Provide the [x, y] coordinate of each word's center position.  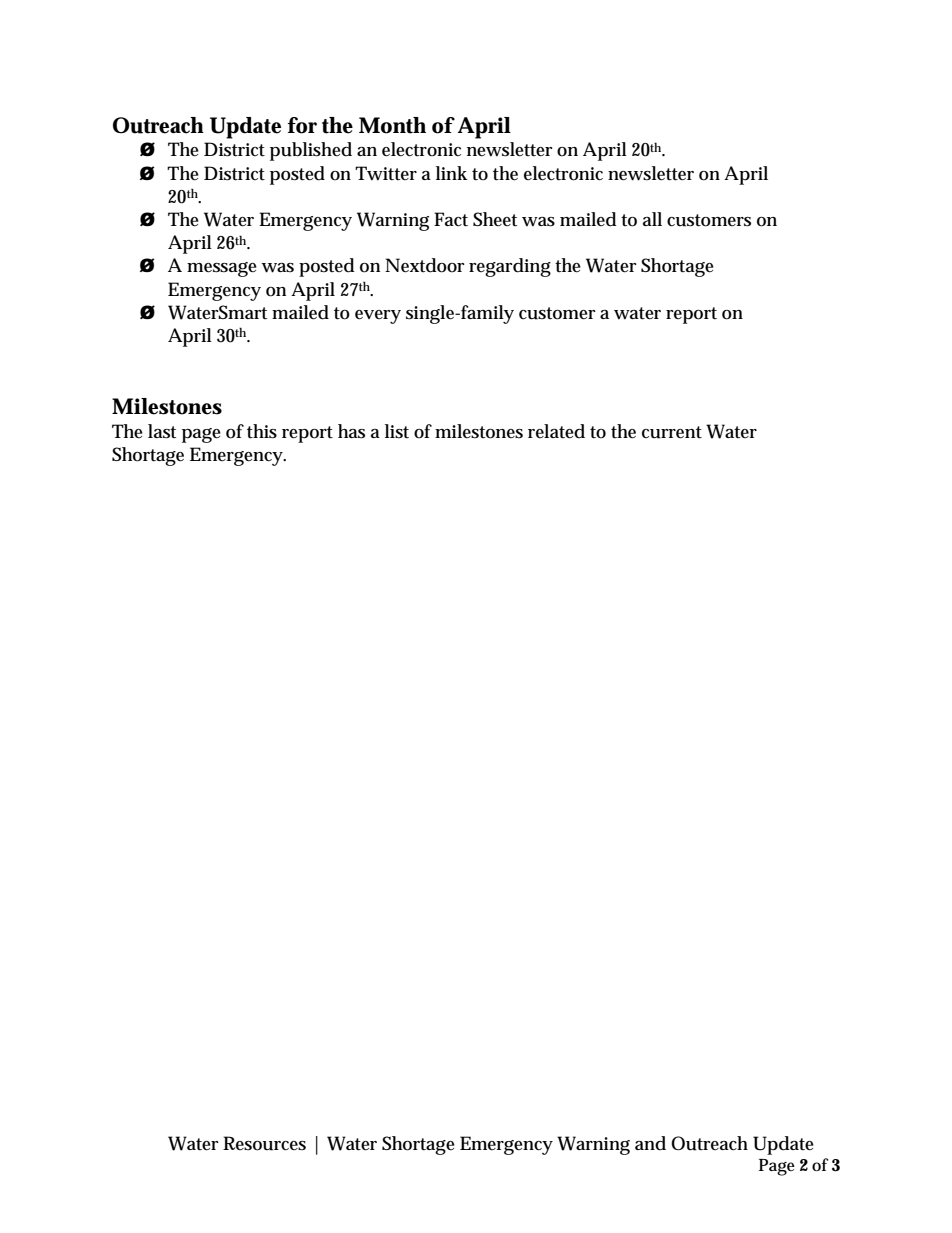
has [351, 431]
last [162, 431]
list [397, 431]
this [262, 431]
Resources [264, 1143]
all [652, 219]
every [378, 317]
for [302, 125]
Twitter [386, 173]
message [222, 269]
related [556, 431]
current [672, 432]
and [650, 1143]
